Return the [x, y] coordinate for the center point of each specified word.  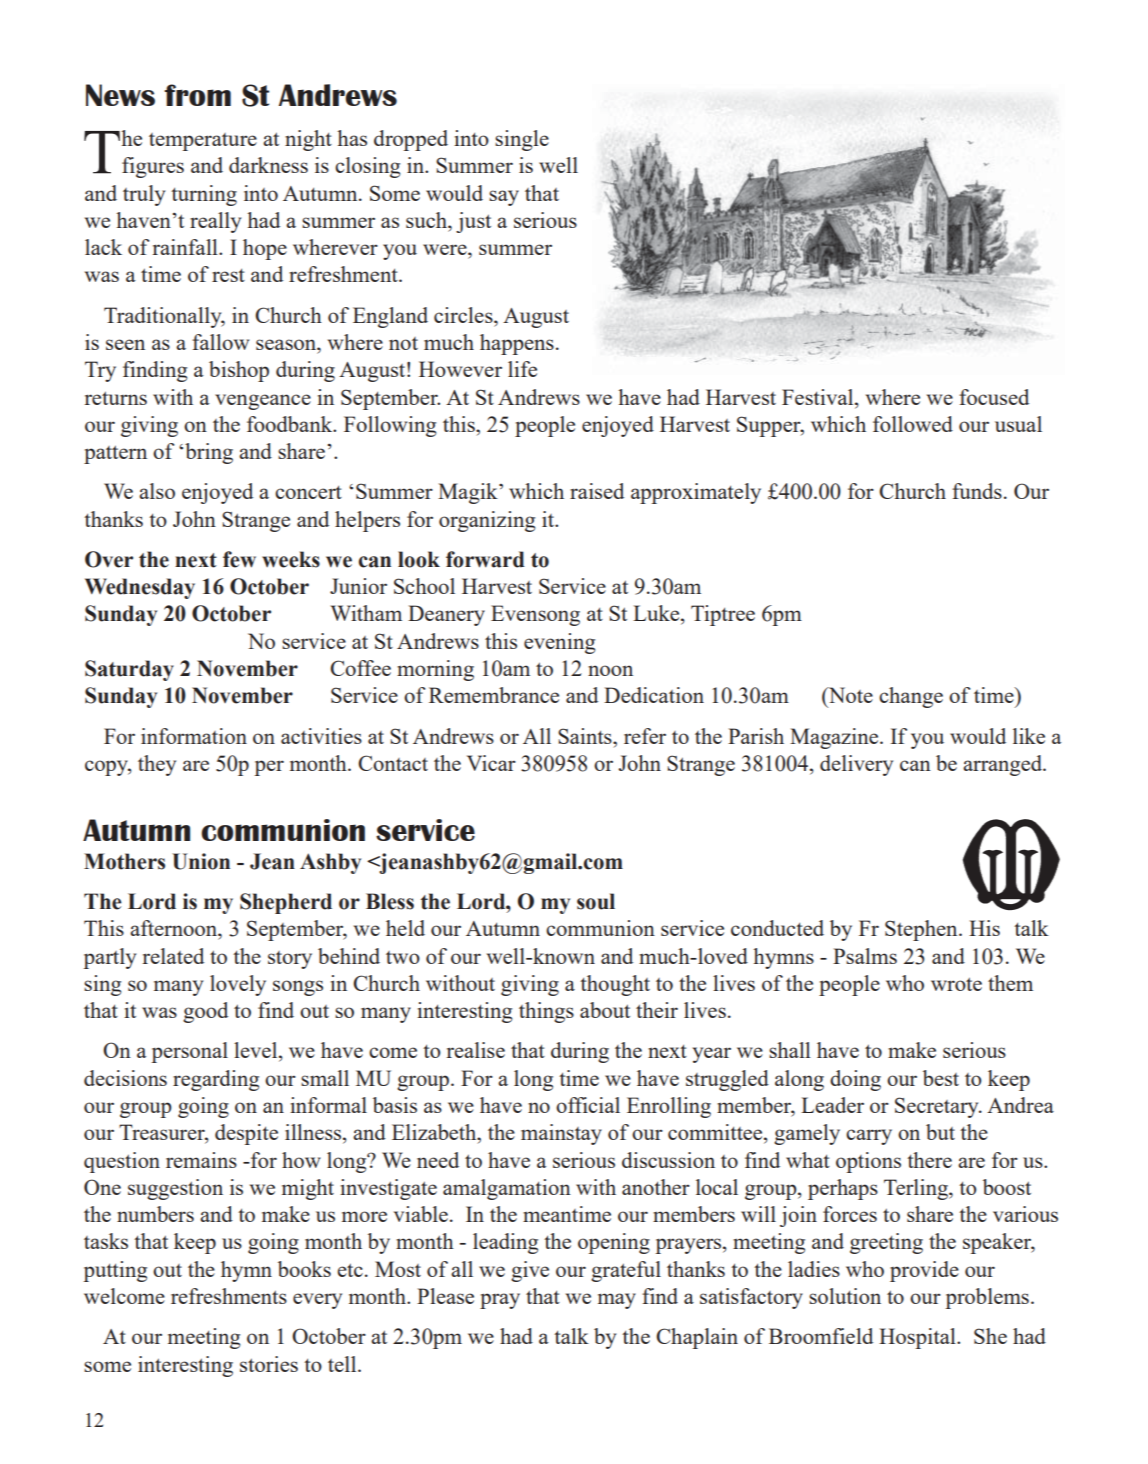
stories [269, 1364]
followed [913, 424]
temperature [203, 142]
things [546, 1012]
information [194, 736]
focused [994, 397]
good [205, 1012]
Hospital [918, 1338]
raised [597, 491]
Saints [586, 736]
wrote [956, 984]
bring [209, 453]
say [504, 198]
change [911, 697]
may [617, 1301]
